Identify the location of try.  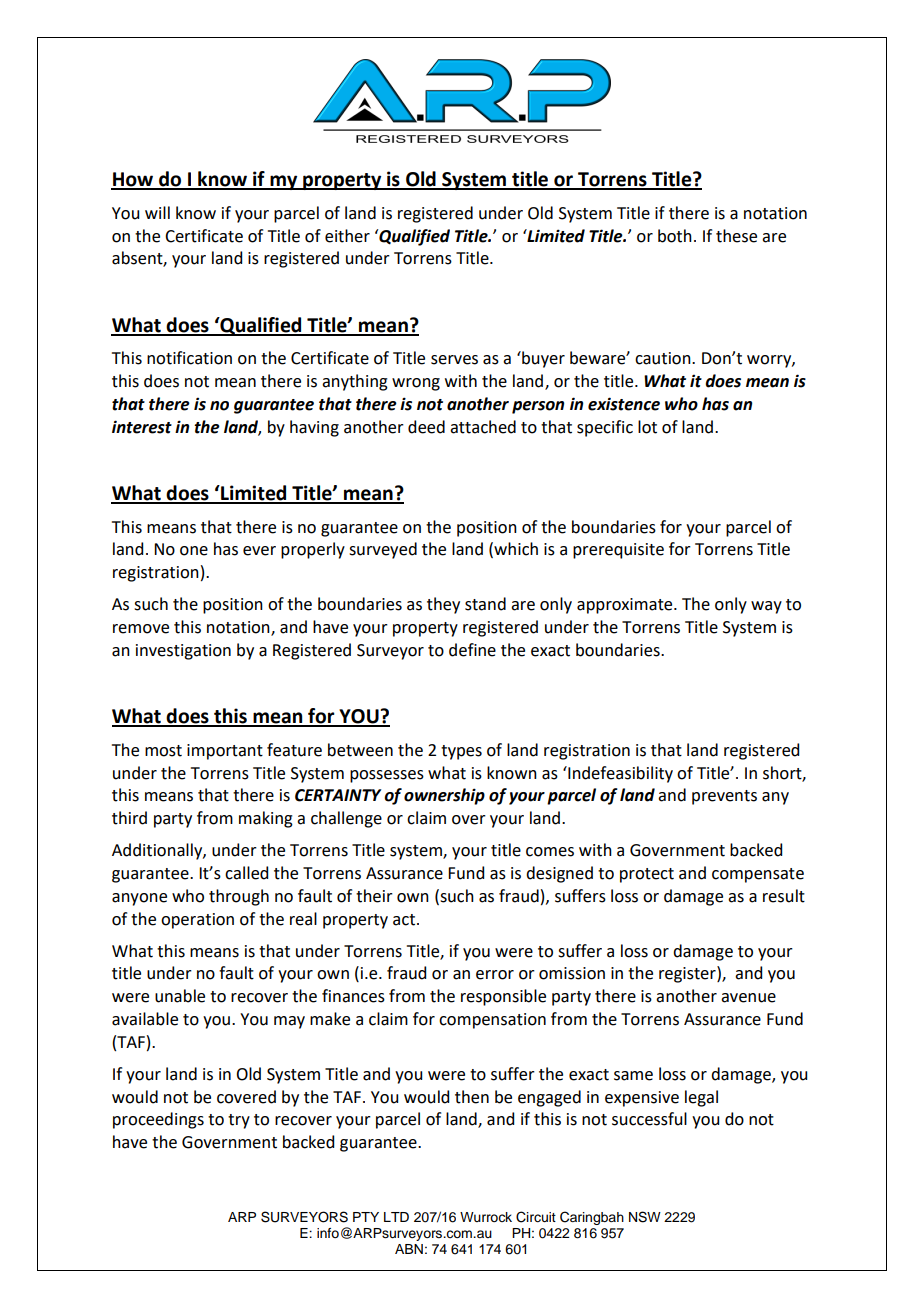
(239, 1121).
